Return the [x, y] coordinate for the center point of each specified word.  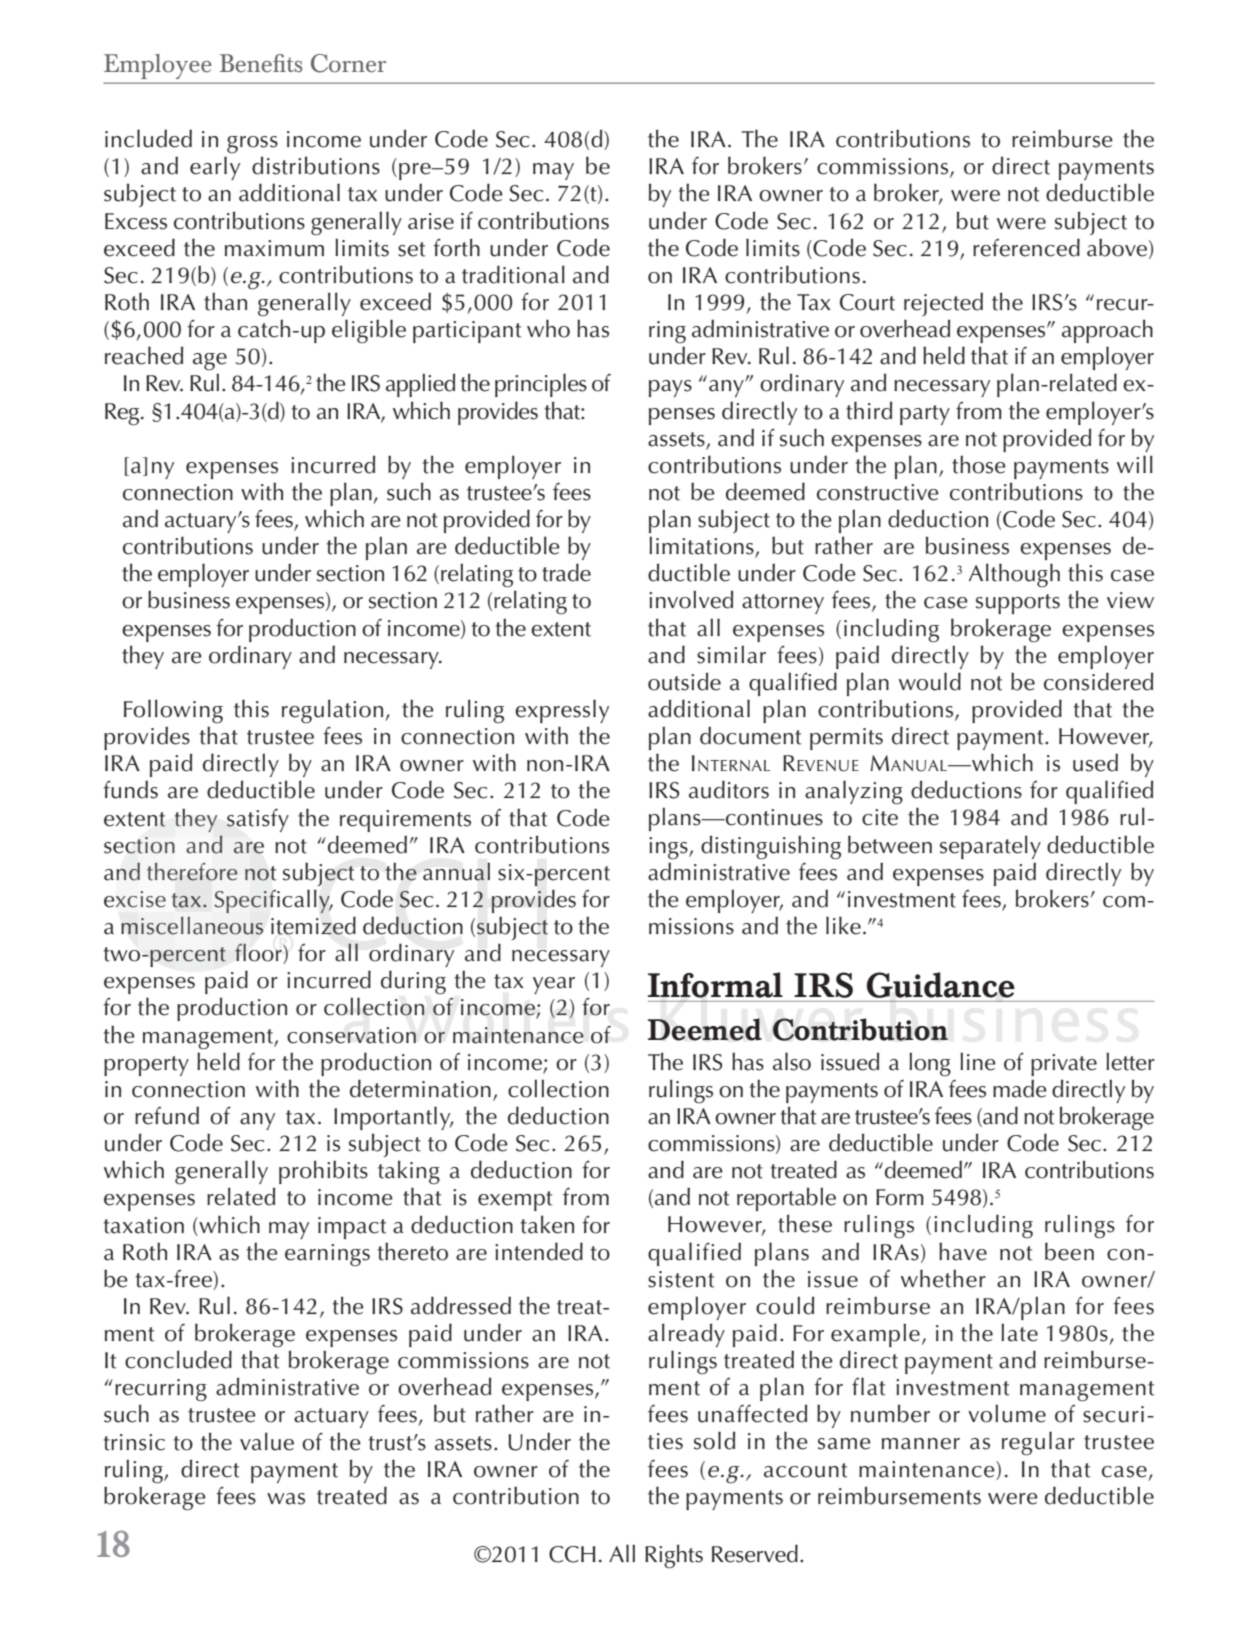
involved [691, 600]
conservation [351, 1035]
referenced [1026, 247]
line [978, 1062]
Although [1014, 575]
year [554, 985]
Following [173, 711]
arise [431, 221]
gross [252, 145]
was [286, 1499]
